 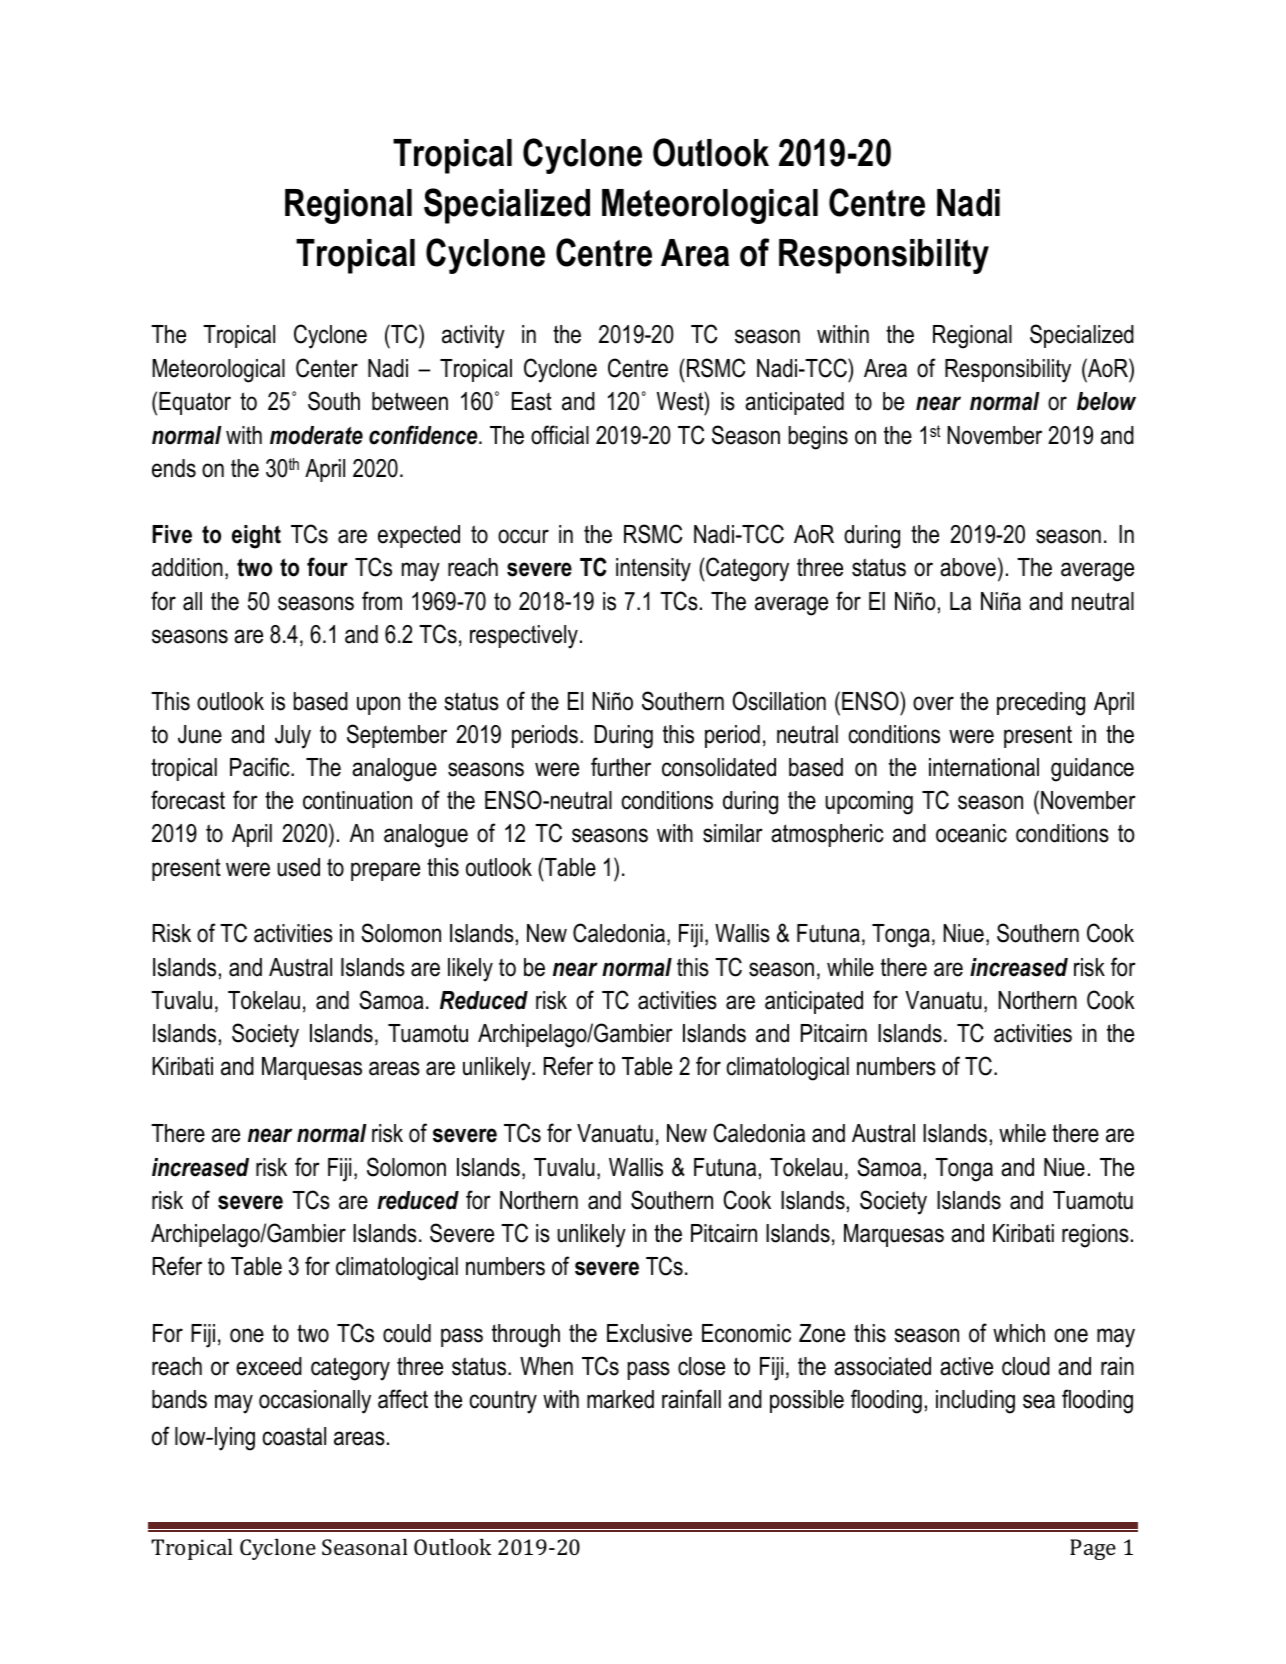 I want to click on below, so click(x=1106, y=401).
